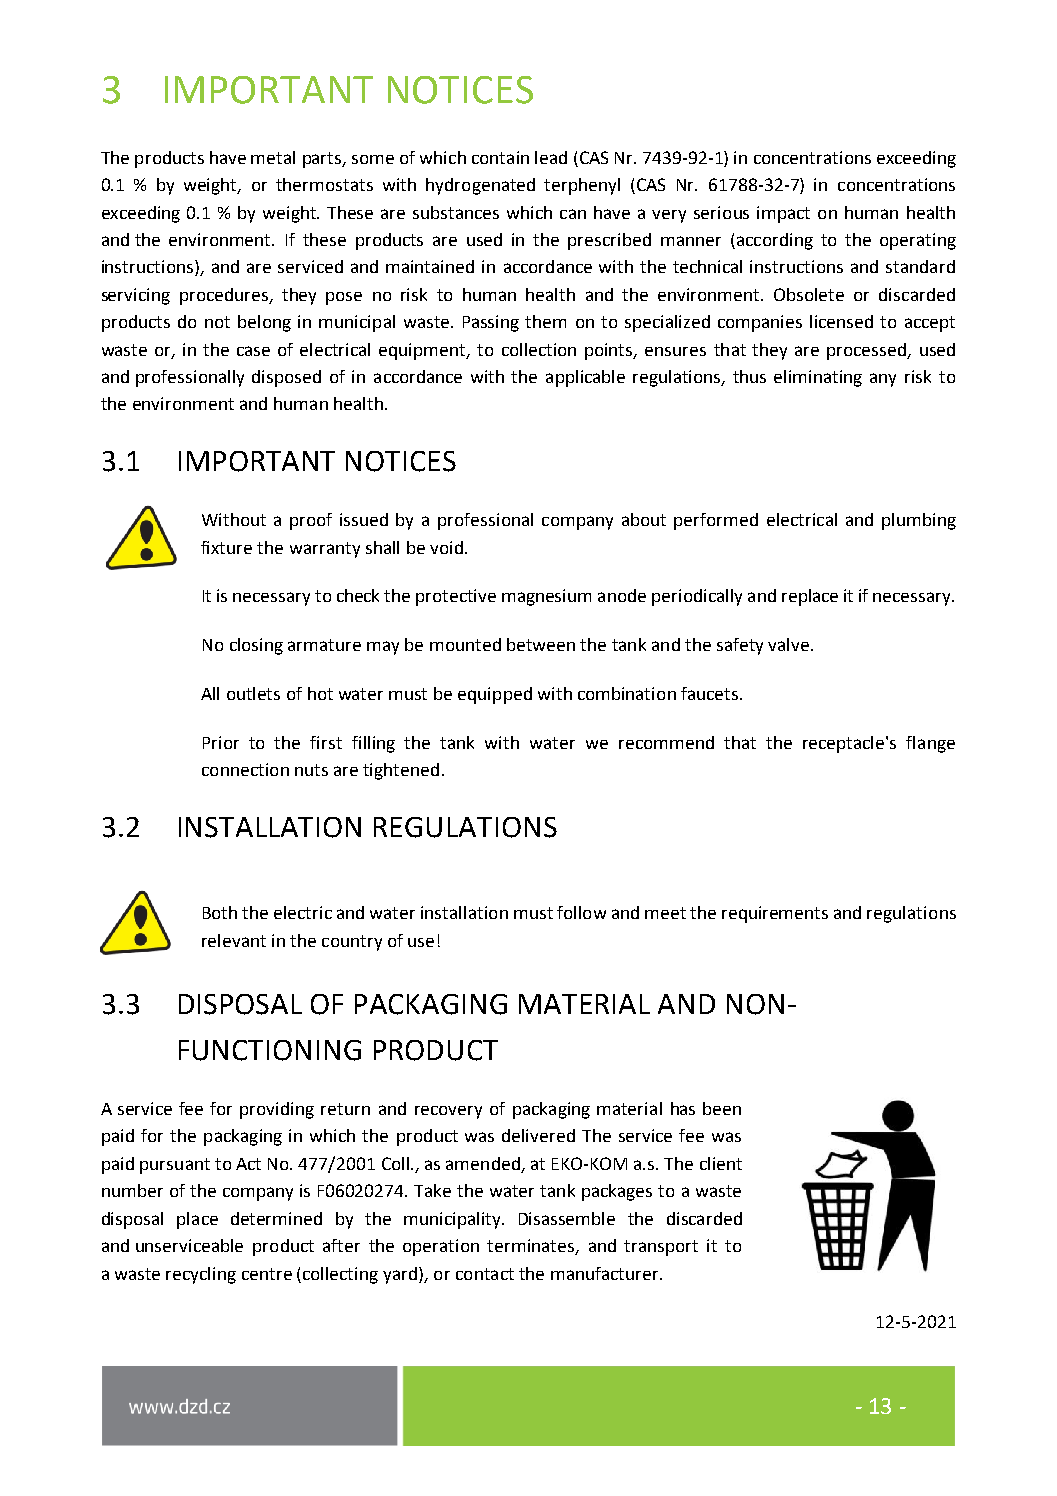 Image resolution: width=1057 pixels, height=1496 pixels. What do you see at coordinates (585, 378) in the screenshot?
I see `applicable` at bounding box center [585, 378].
